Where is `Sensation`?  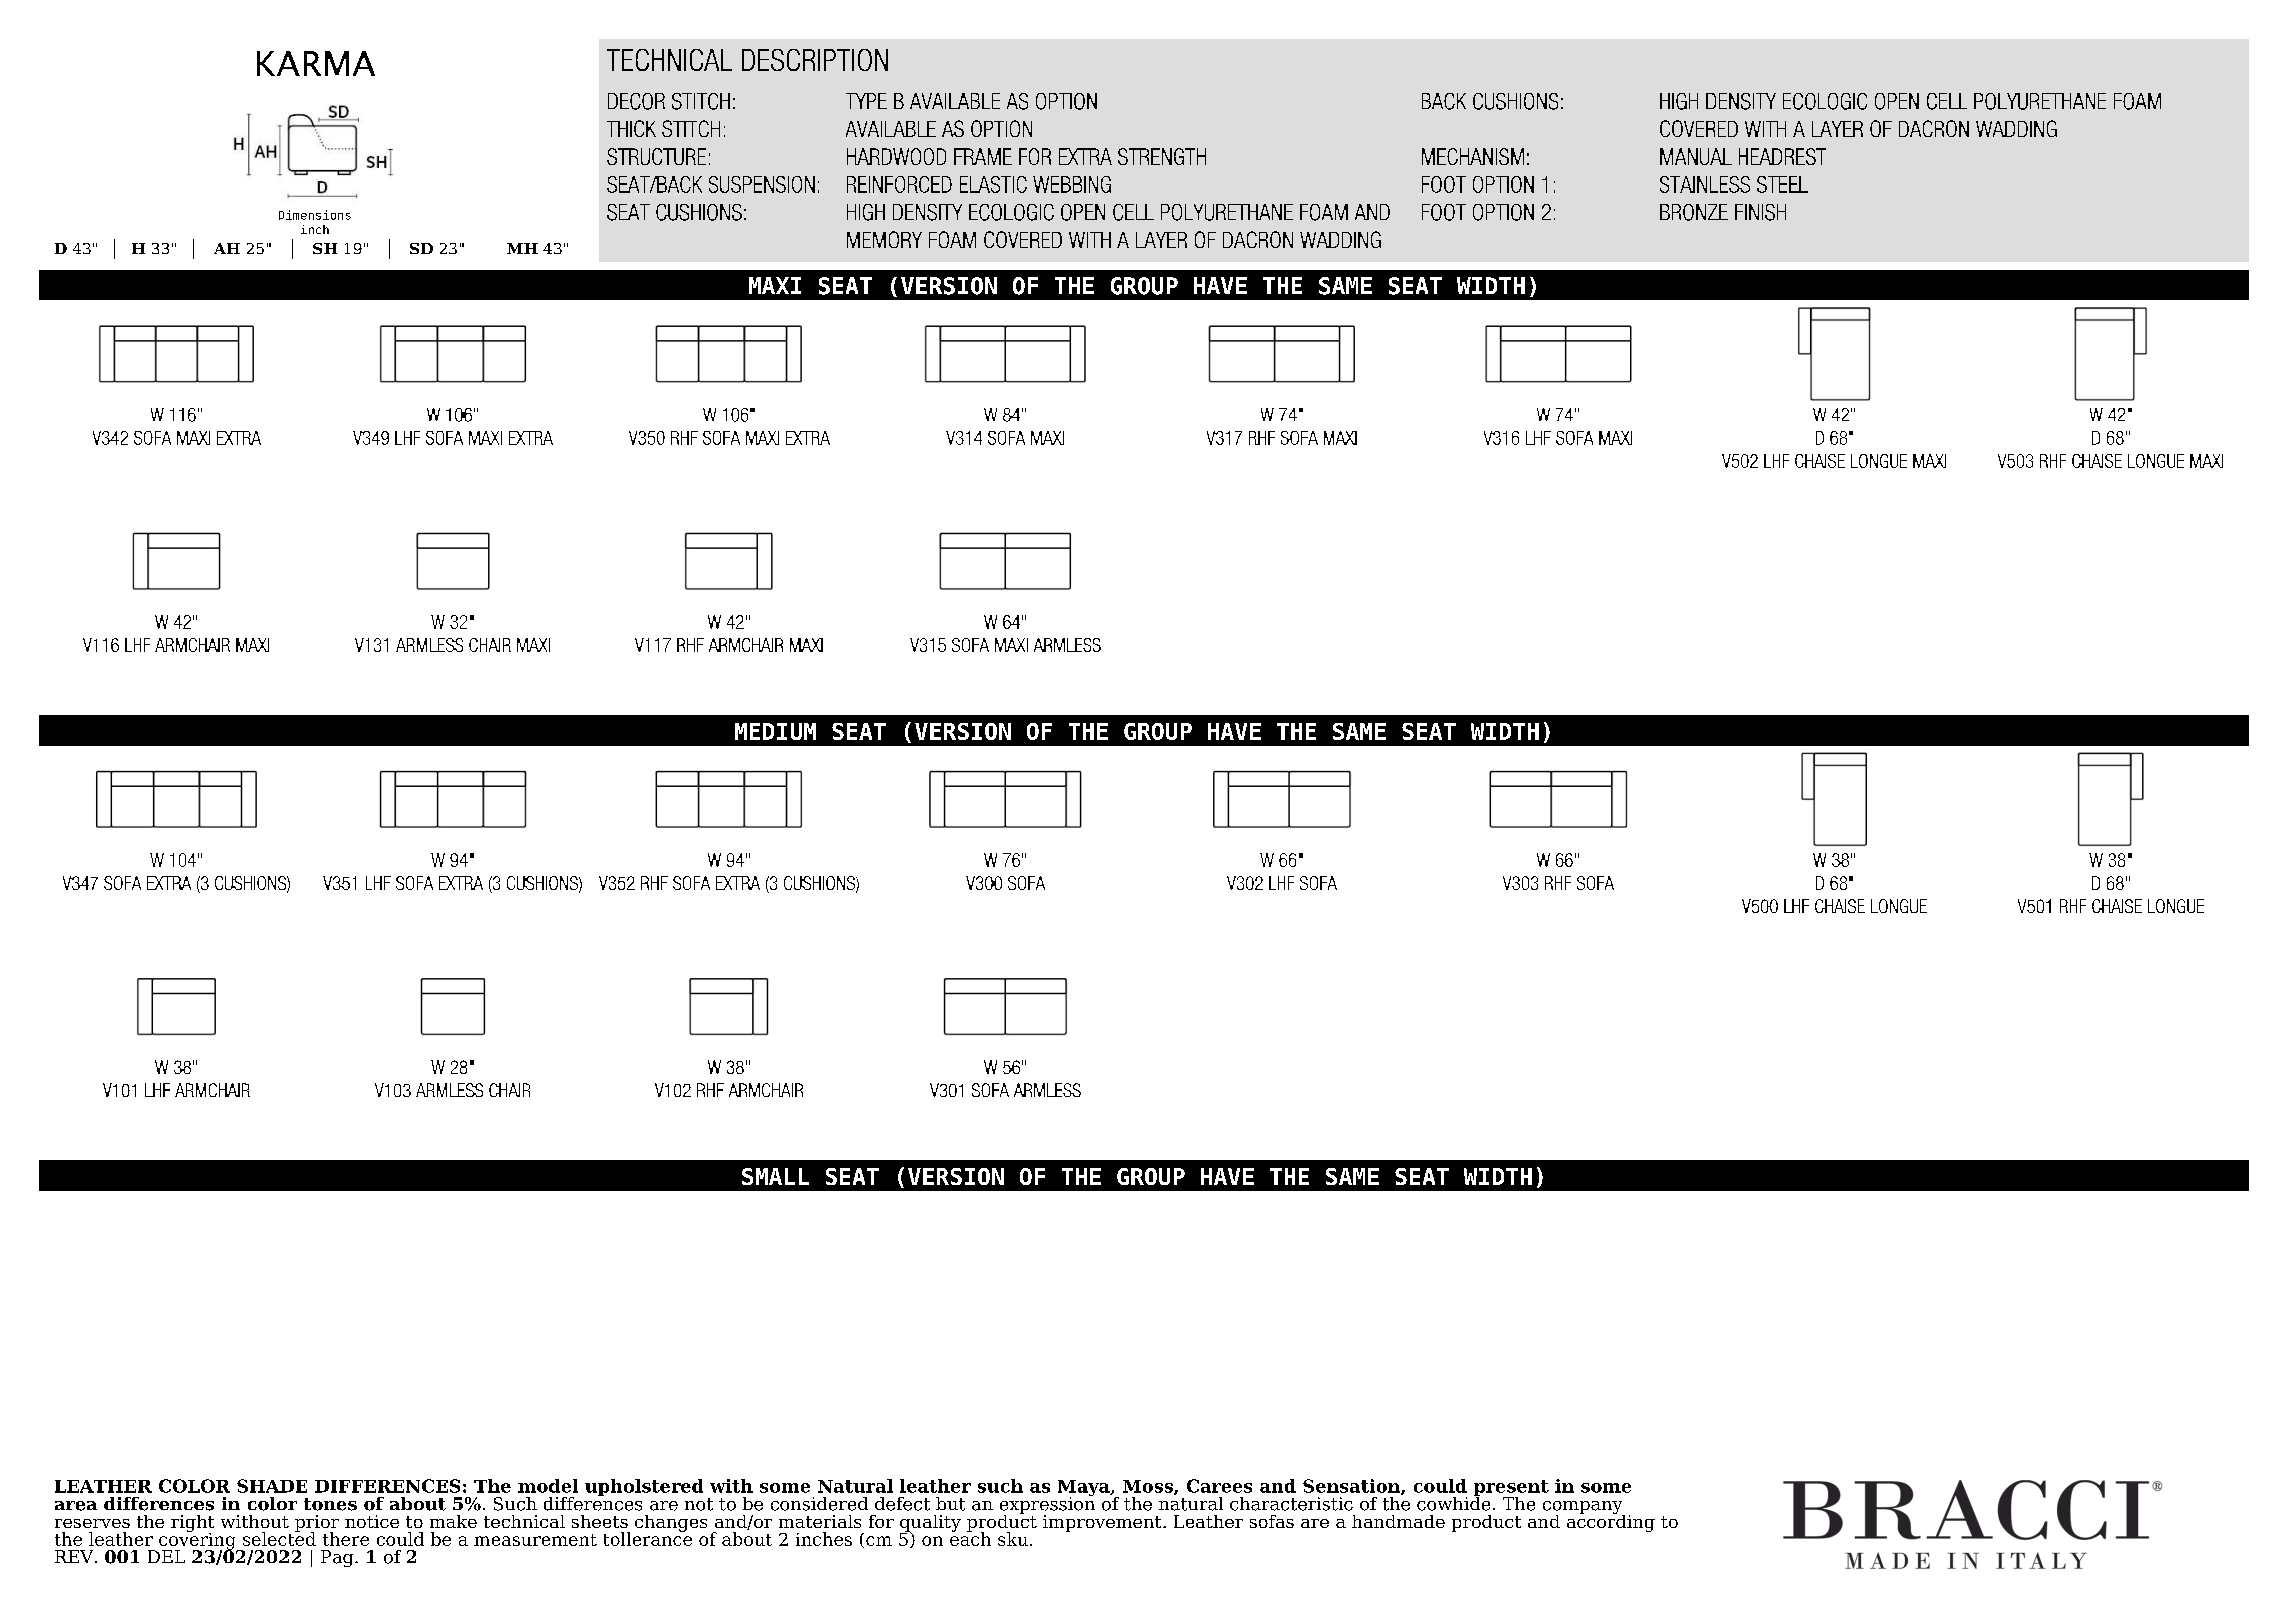
Sensation is located at coordinates (1352, 1487).
